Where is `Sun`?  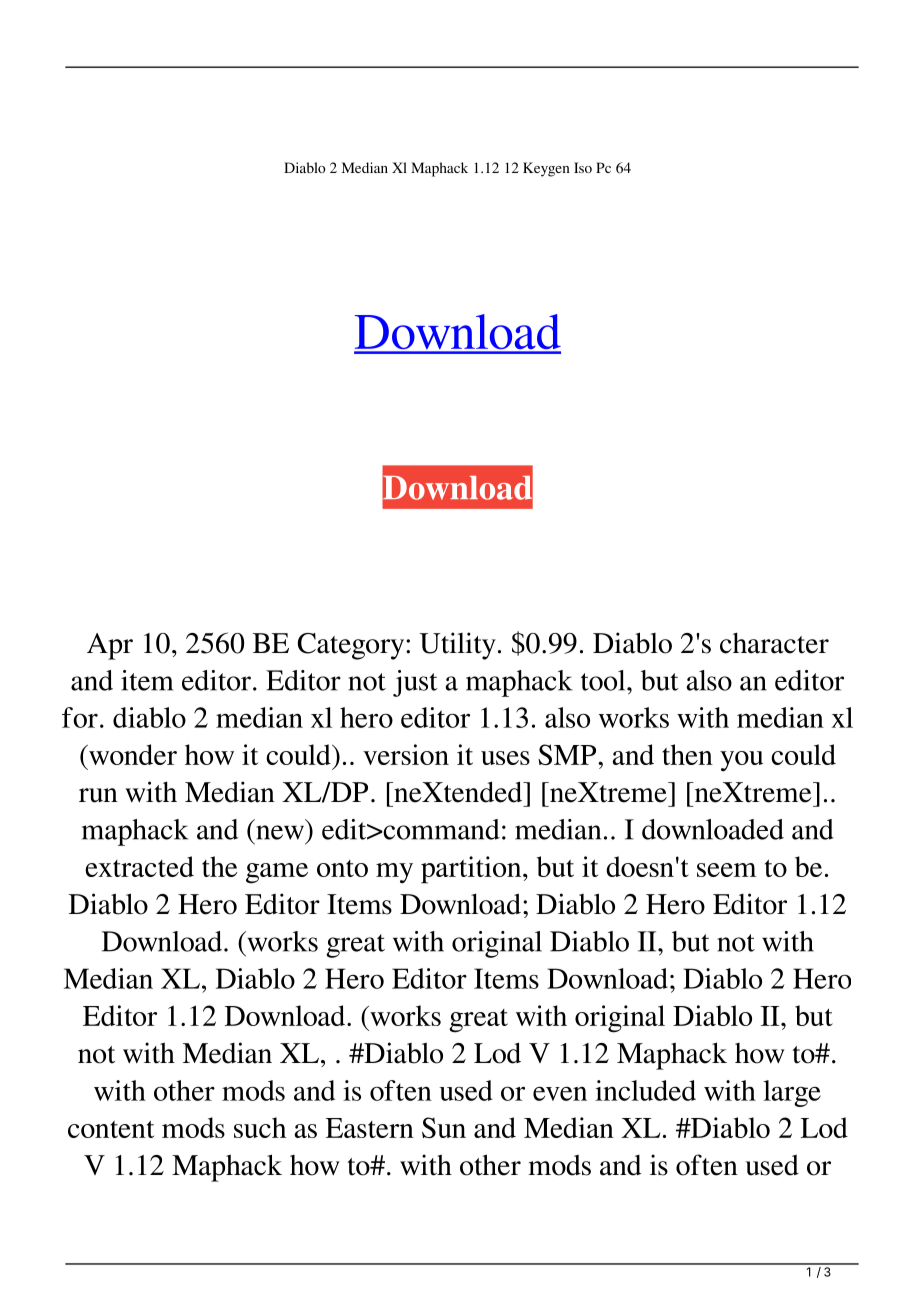 Sun is located at coordinates (444, 1127).
